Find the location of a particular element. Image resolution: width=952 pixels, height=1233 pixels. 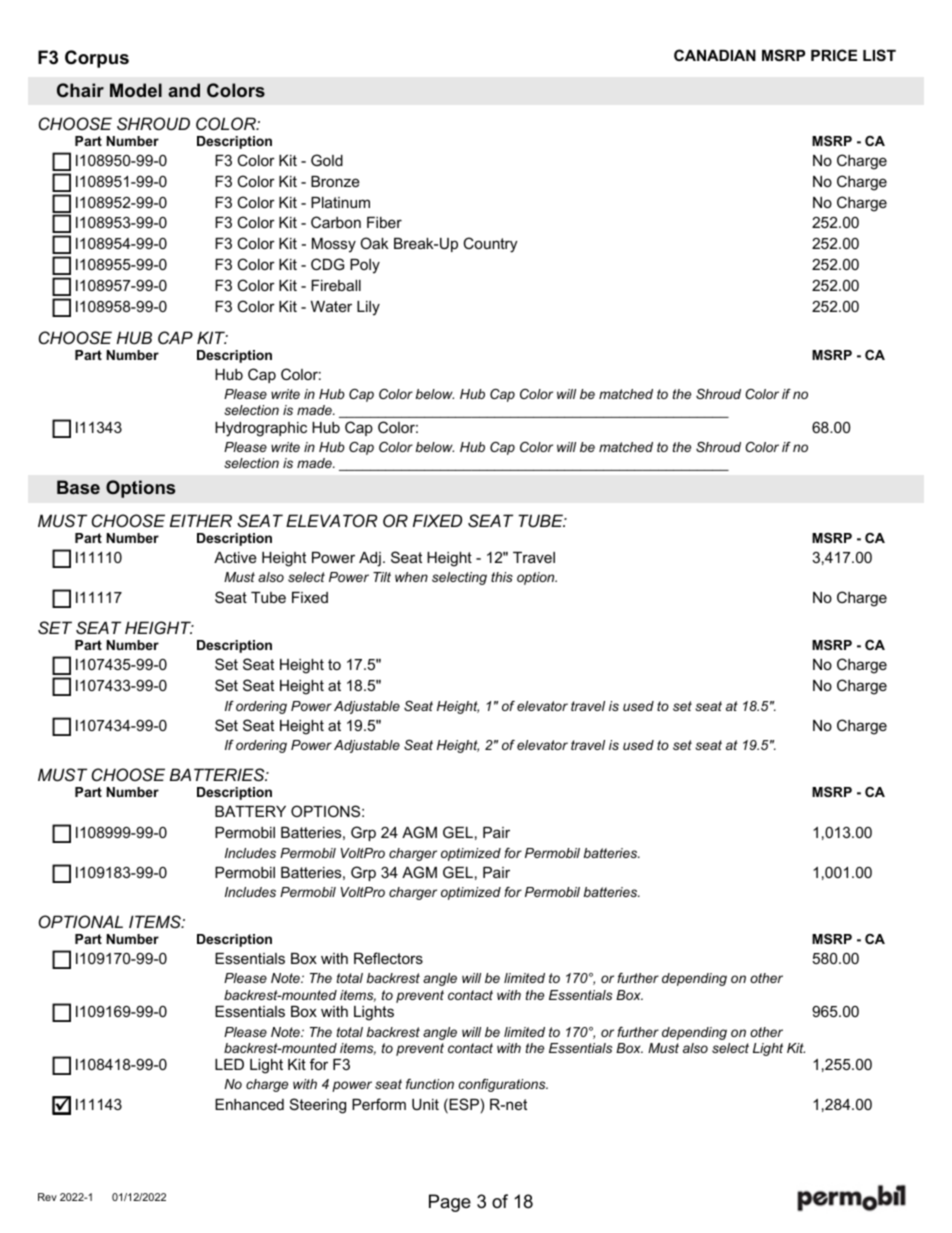

this is located at coordinates (502, 577).
